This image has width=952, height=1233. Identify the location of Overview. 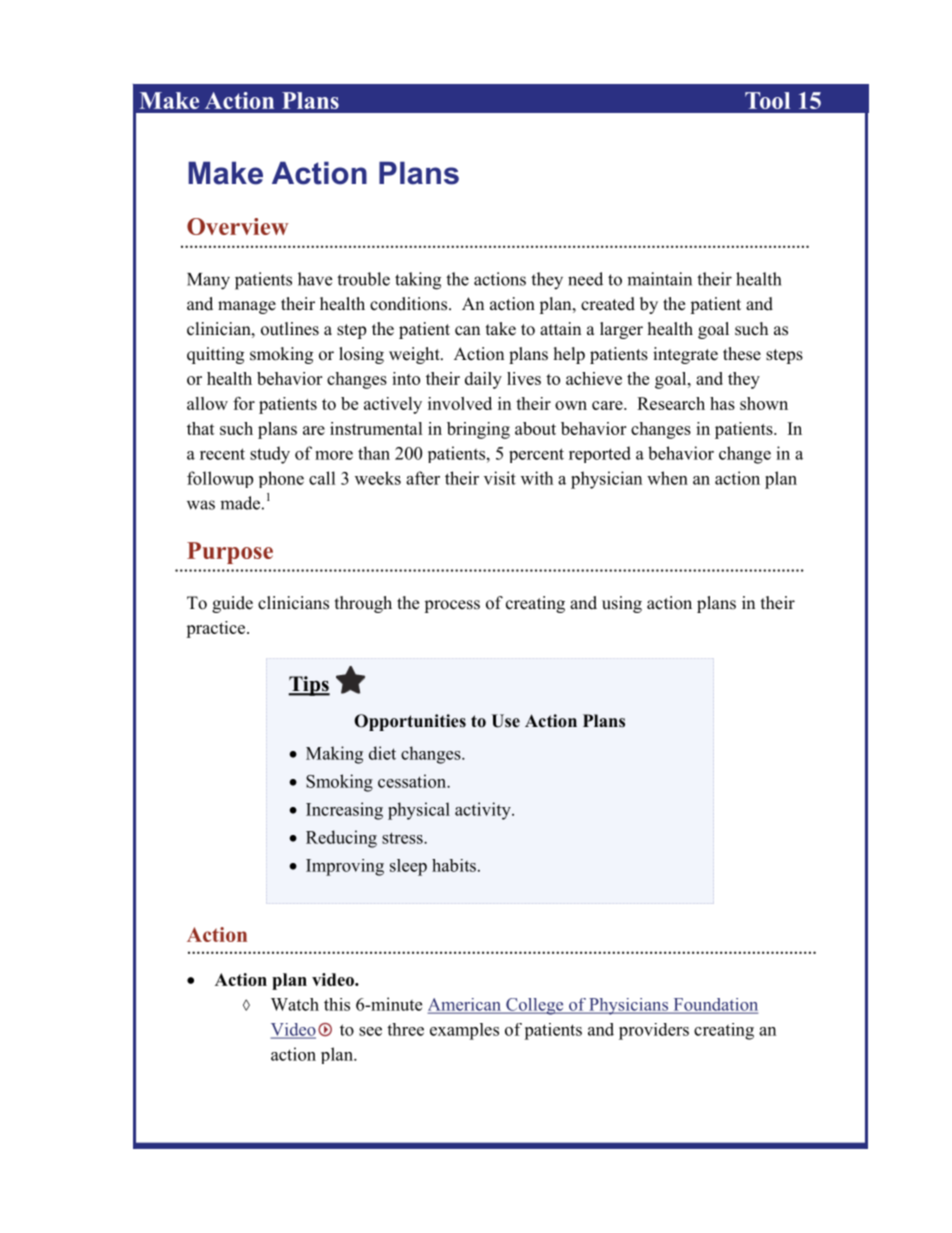
(238, 226).
